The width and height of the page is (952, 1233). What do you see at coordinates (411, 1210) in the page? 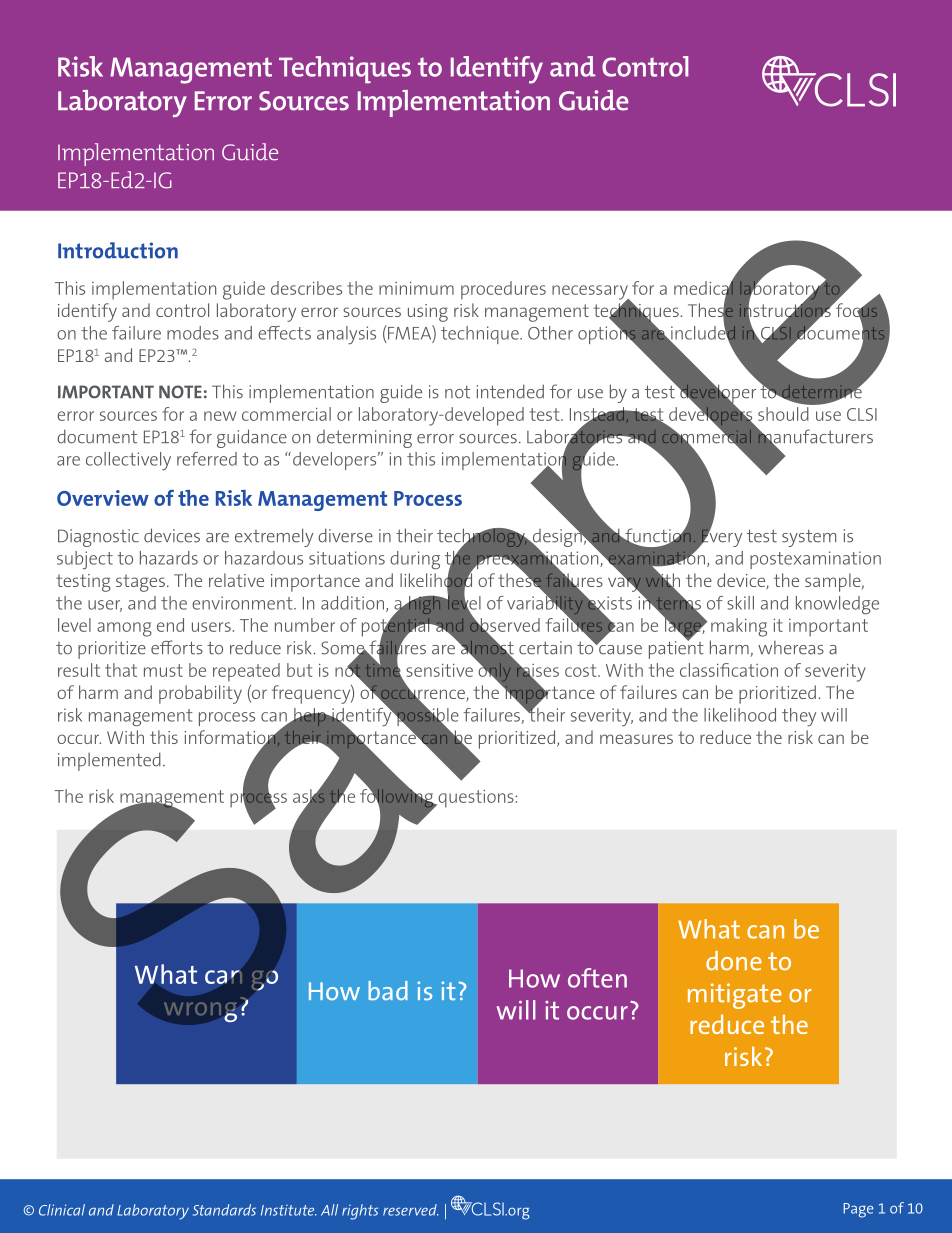
I see `reserved` at bounding box center [411, 1210].
